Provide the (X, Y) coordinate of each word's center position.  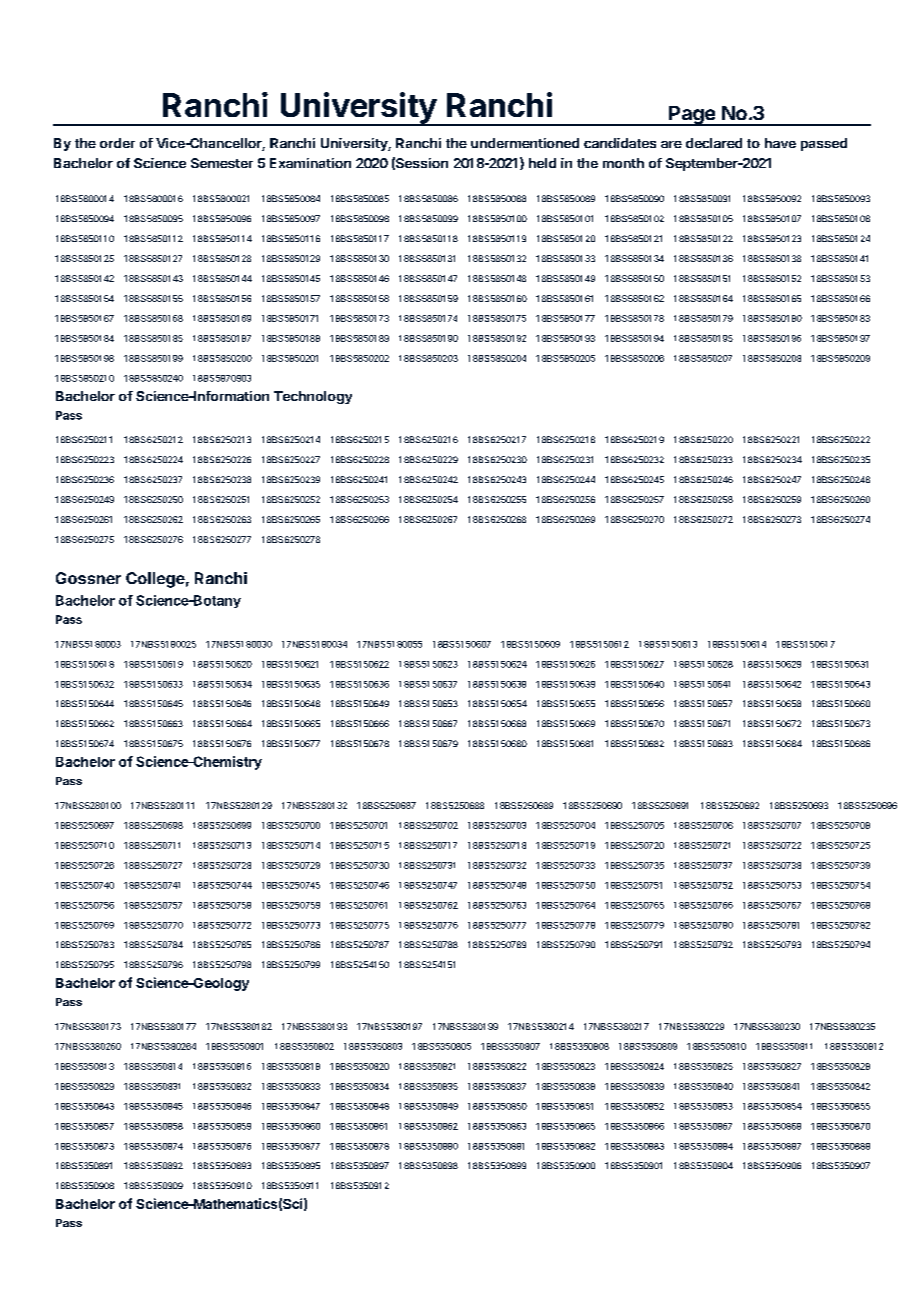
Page (692, 116)
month (623, 163)
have (780, 143)
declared (714, 143)
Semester (222, 163)
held (542, 163)
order (117, 143)
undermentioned (525, 143)
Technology (313, 397)
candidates (620, 143)
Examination (310, 163)
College (155, 580)
